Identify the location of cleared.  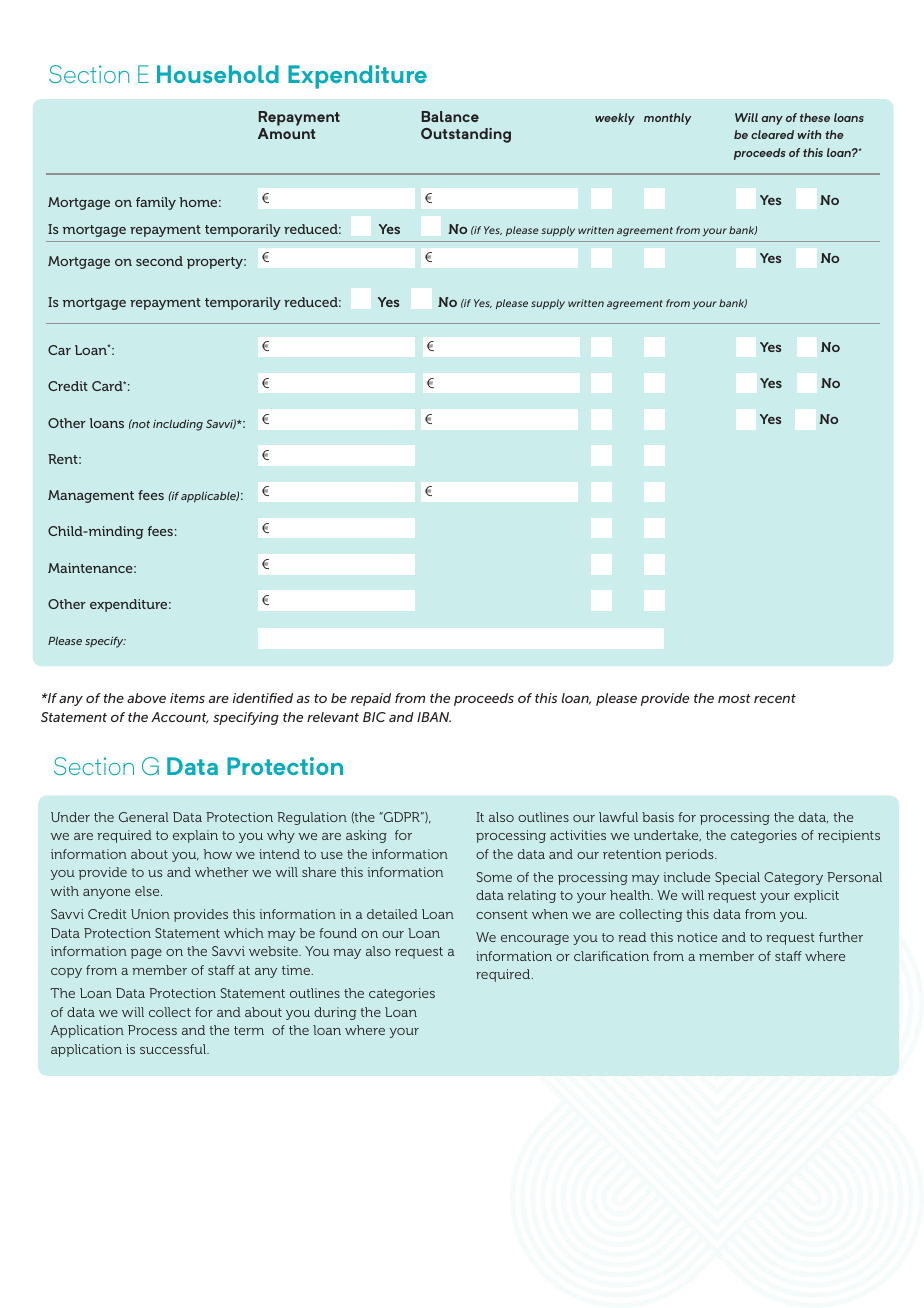
(772, 134).
